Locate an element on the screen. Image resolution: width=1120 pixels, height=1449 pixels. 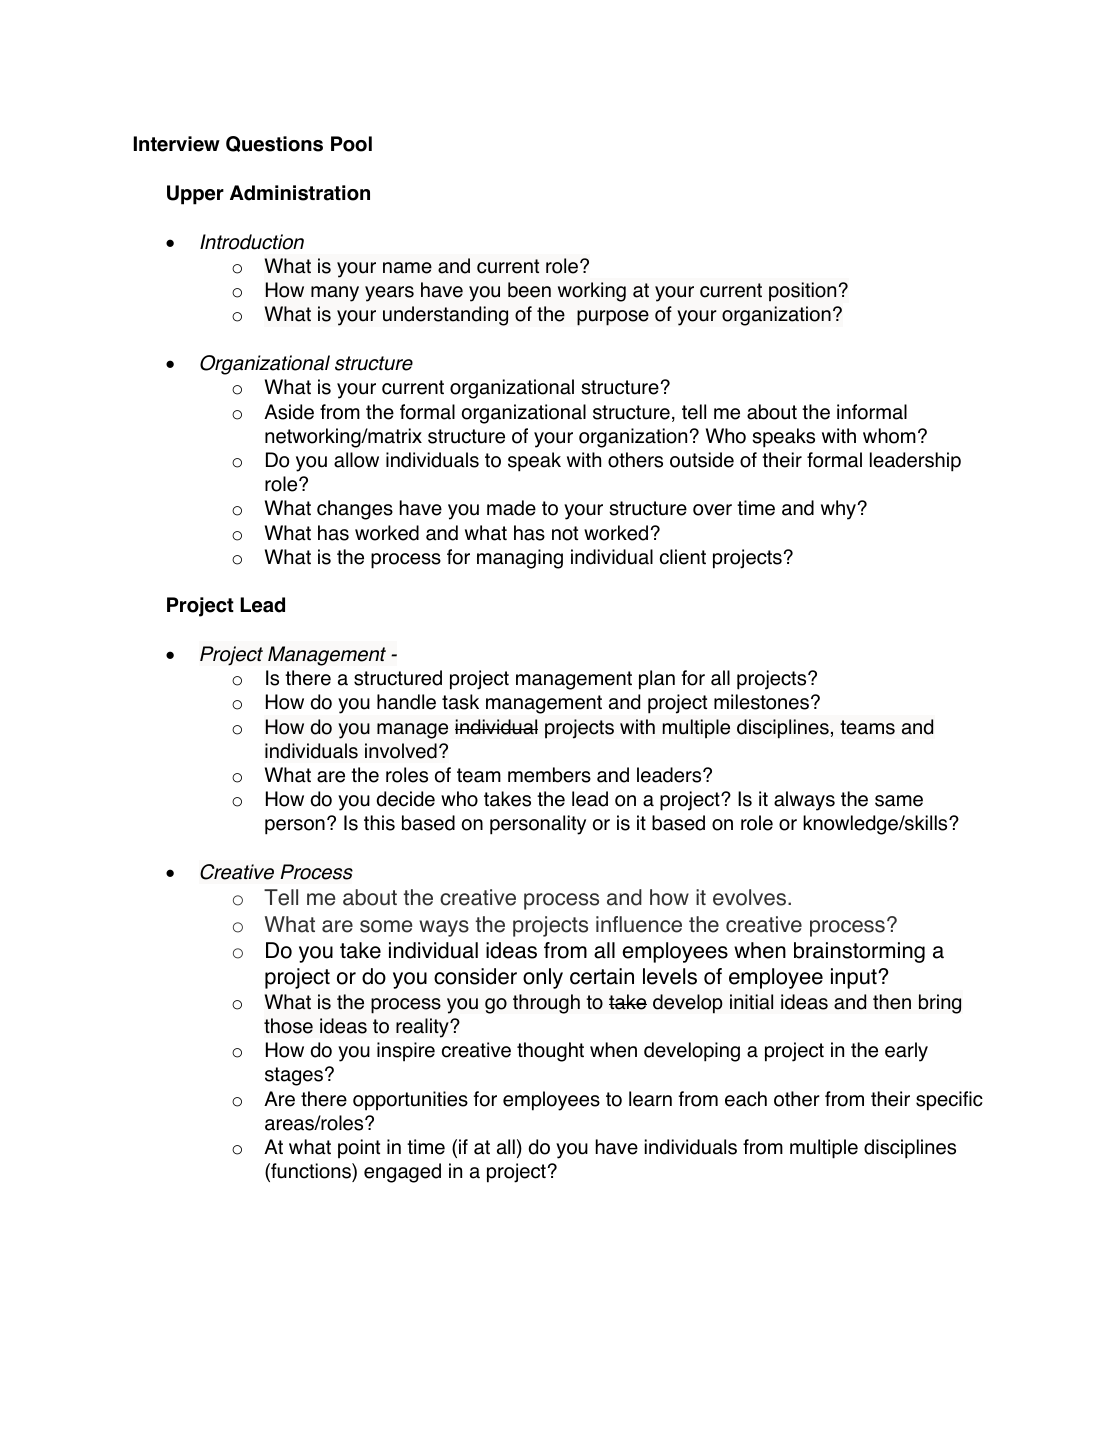
milestones is located at coordinates (761, 702).
